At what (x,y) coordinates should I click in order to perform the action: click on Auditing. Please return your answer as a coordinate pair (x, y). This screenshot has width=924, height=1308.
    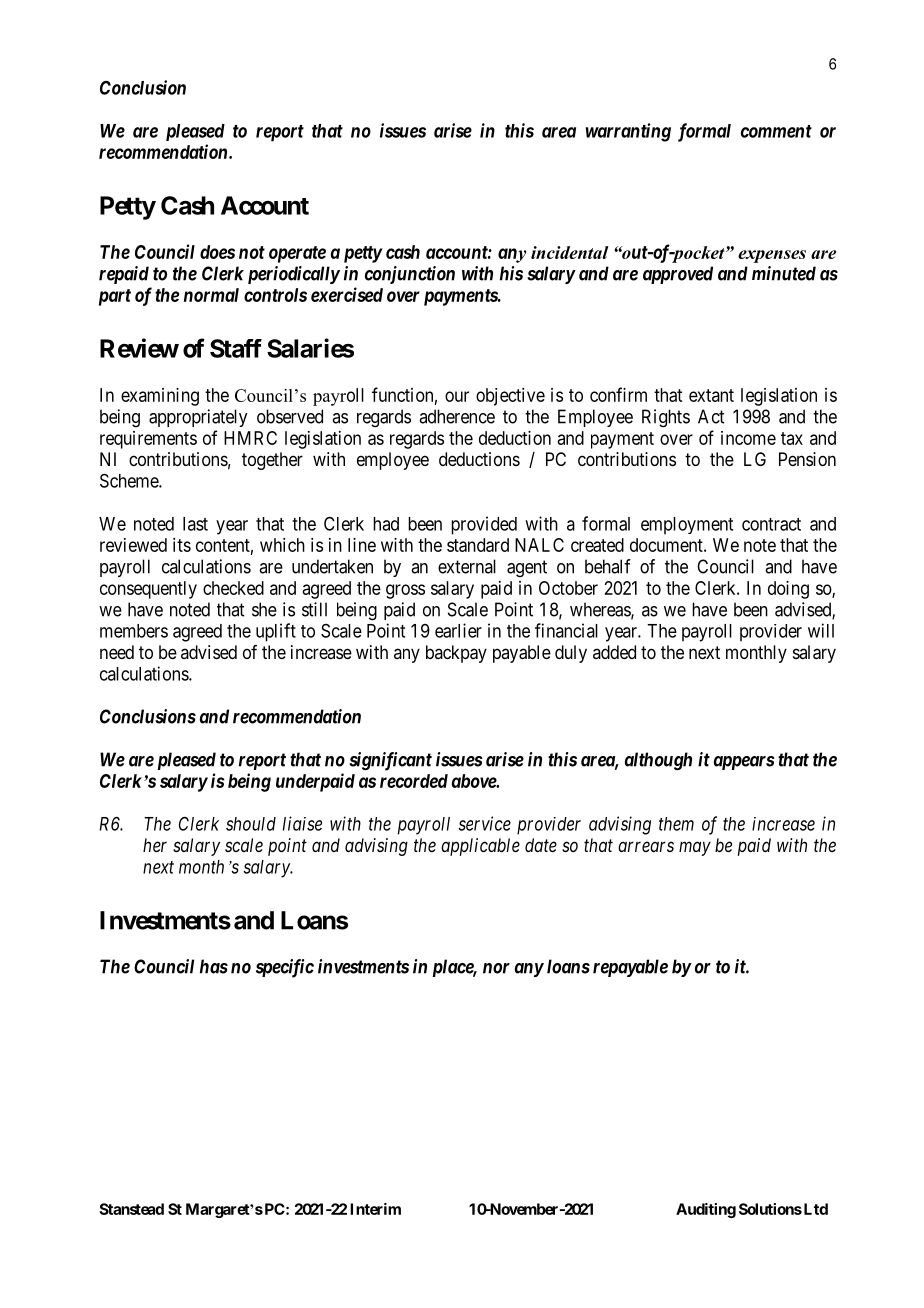
    Looking at the image, I should click on (706, 1210).
